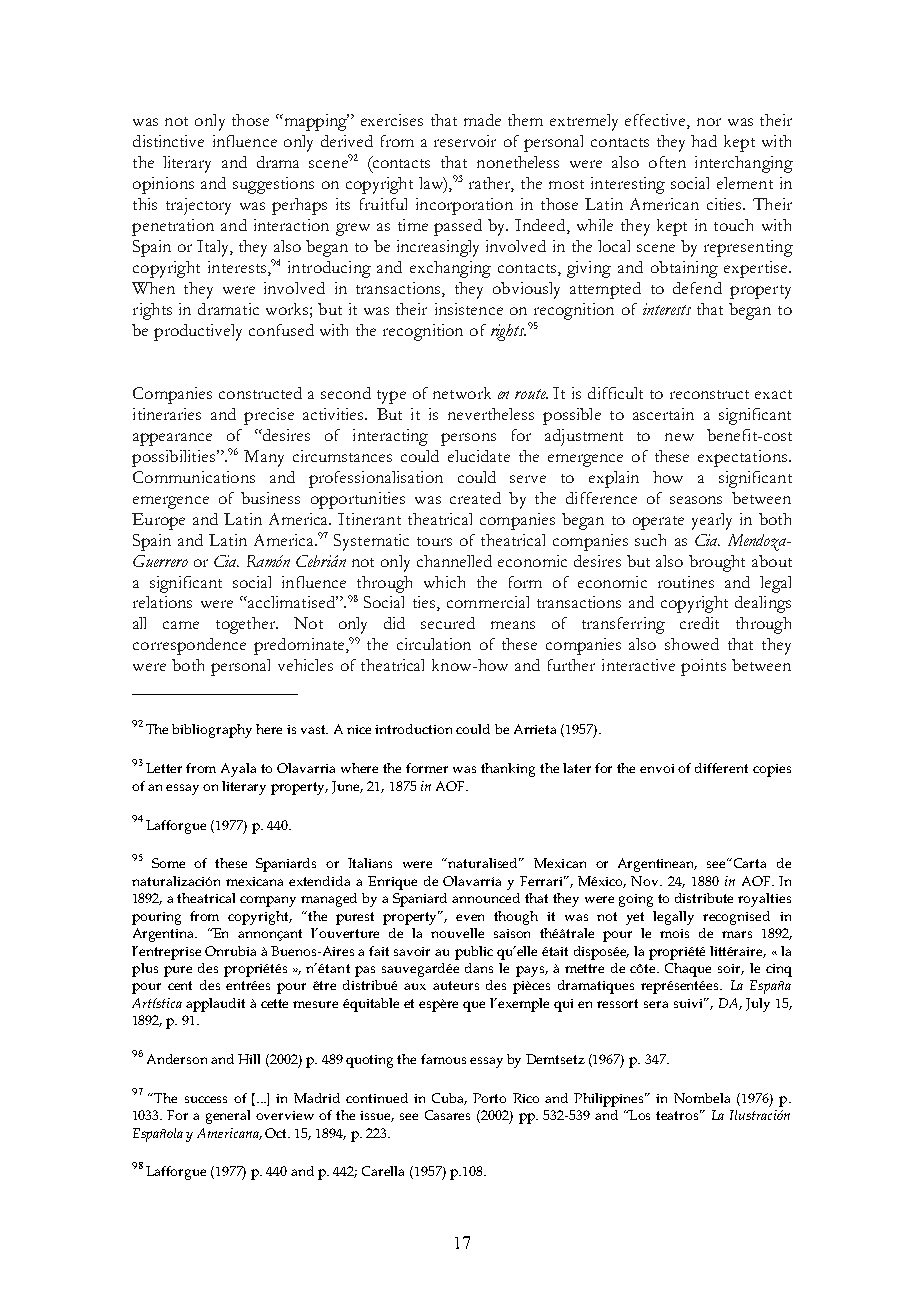 The image size is (924, 1308). What do you see at coordinates (465, 141) in the screenshot?
I see `reservoir` at bounding box center [465, 141].
